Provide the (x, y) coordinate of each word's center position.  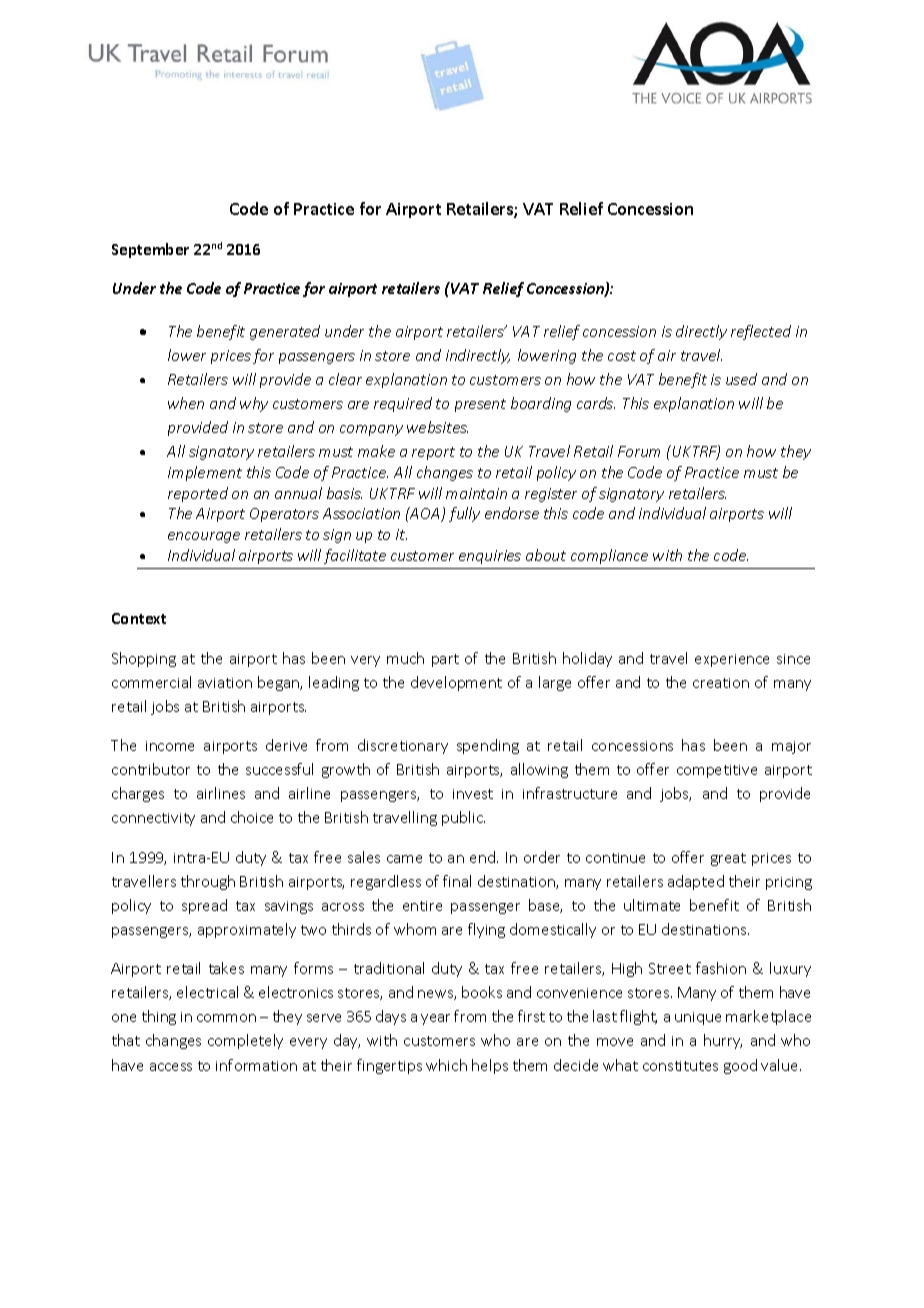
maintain (476, 493)
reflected (761, 332)
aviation (225, 683)
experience (732, 660)
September (150, 250)
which (446, 1065)
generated (285, 332)
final (457, 881)
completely (245, 1041)
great (728, 859)
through (208, 882)
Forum (639, 451)
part (445, 660)
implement (205, 473)
